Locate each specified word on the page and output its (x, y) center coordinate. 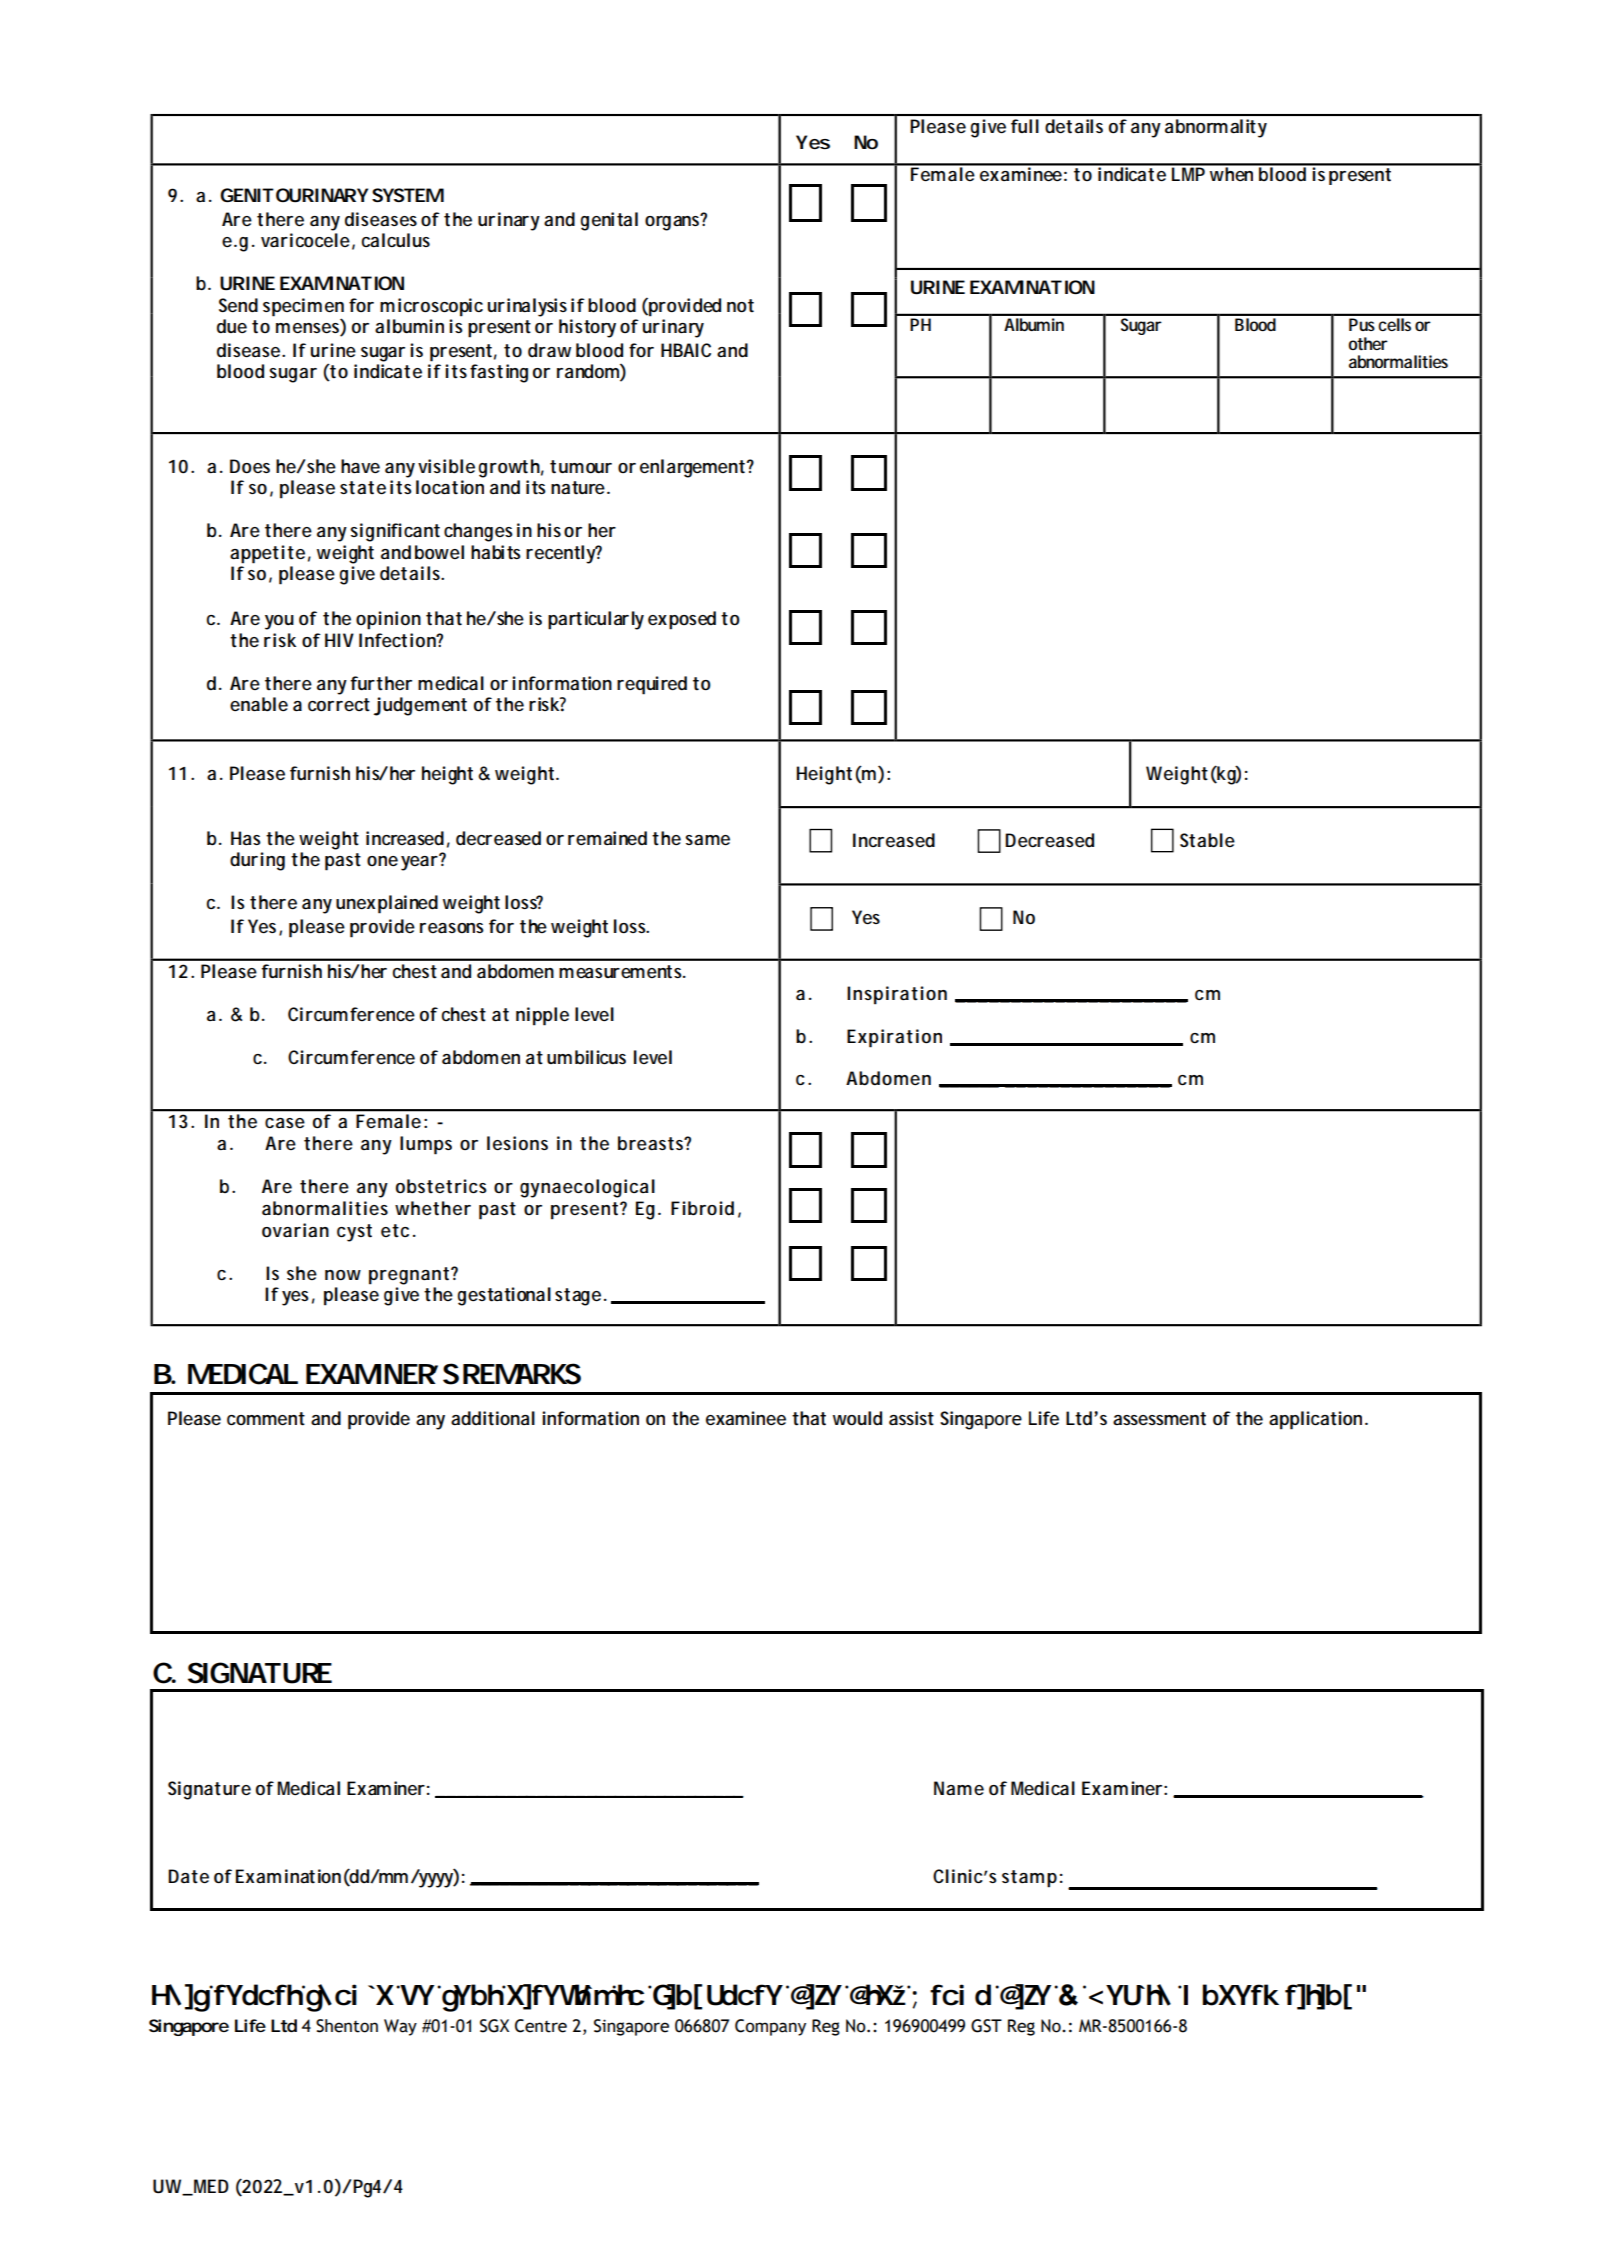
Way (400, 2027)
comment (266, 1419)
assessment (1159, 1419)
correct (339, 705)
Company (770, 2027)
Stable (1207, 840)
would (857, 1418)
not (740, 305)
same (707, 840)
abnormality (1216, 128)
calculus (396, 240)
